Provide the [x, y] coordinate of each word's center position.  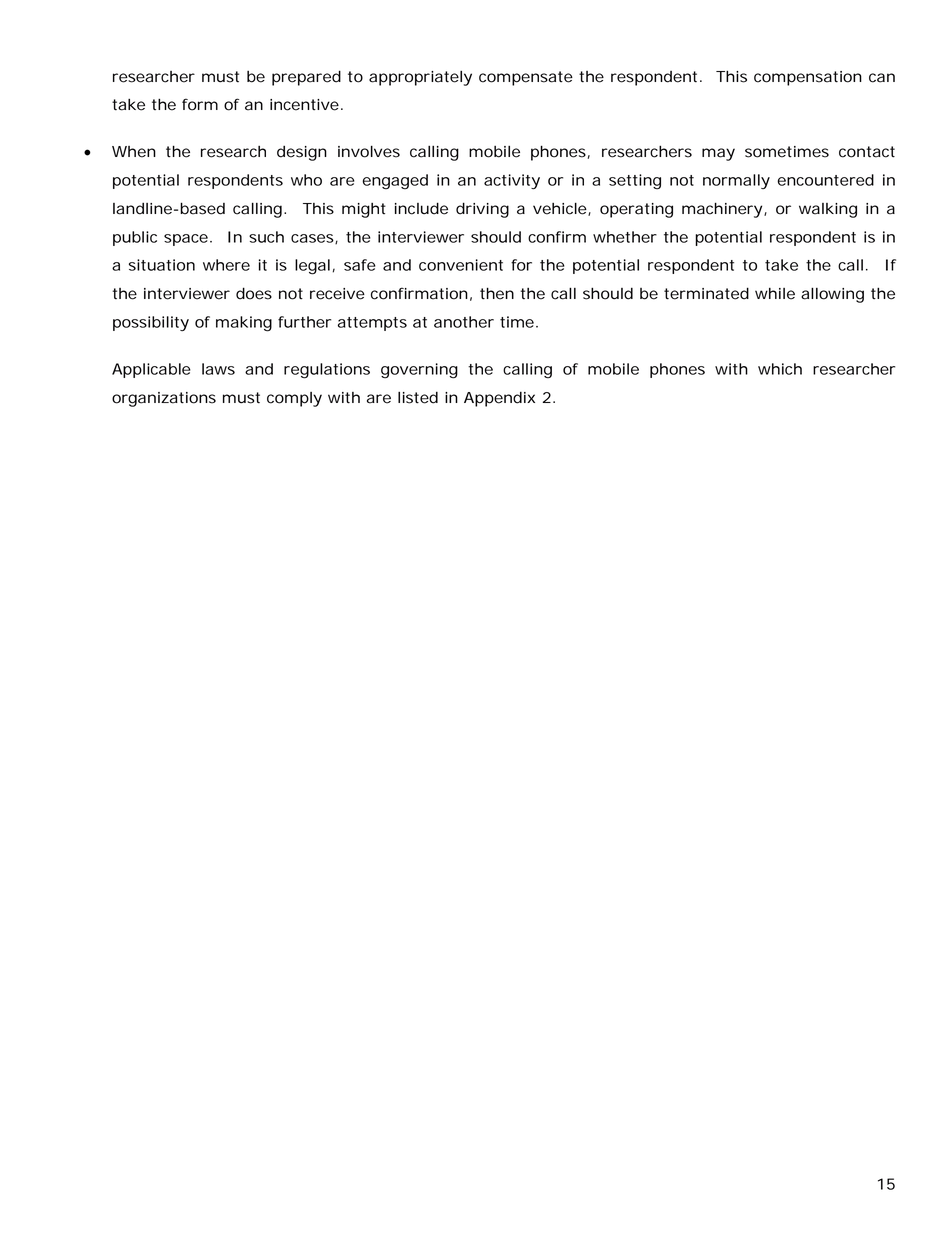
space [186, 240]
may [718, 154]
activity [512, 181]
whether [625, 237]
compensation [808, 78]
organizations [164, 399]
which [780, 369]
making [244, 324]
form [200, 104]
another [464, 322]
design [302, 153]
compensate [526, 78]
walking [828, 210]
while [775, 294]
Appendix [499, 399]
